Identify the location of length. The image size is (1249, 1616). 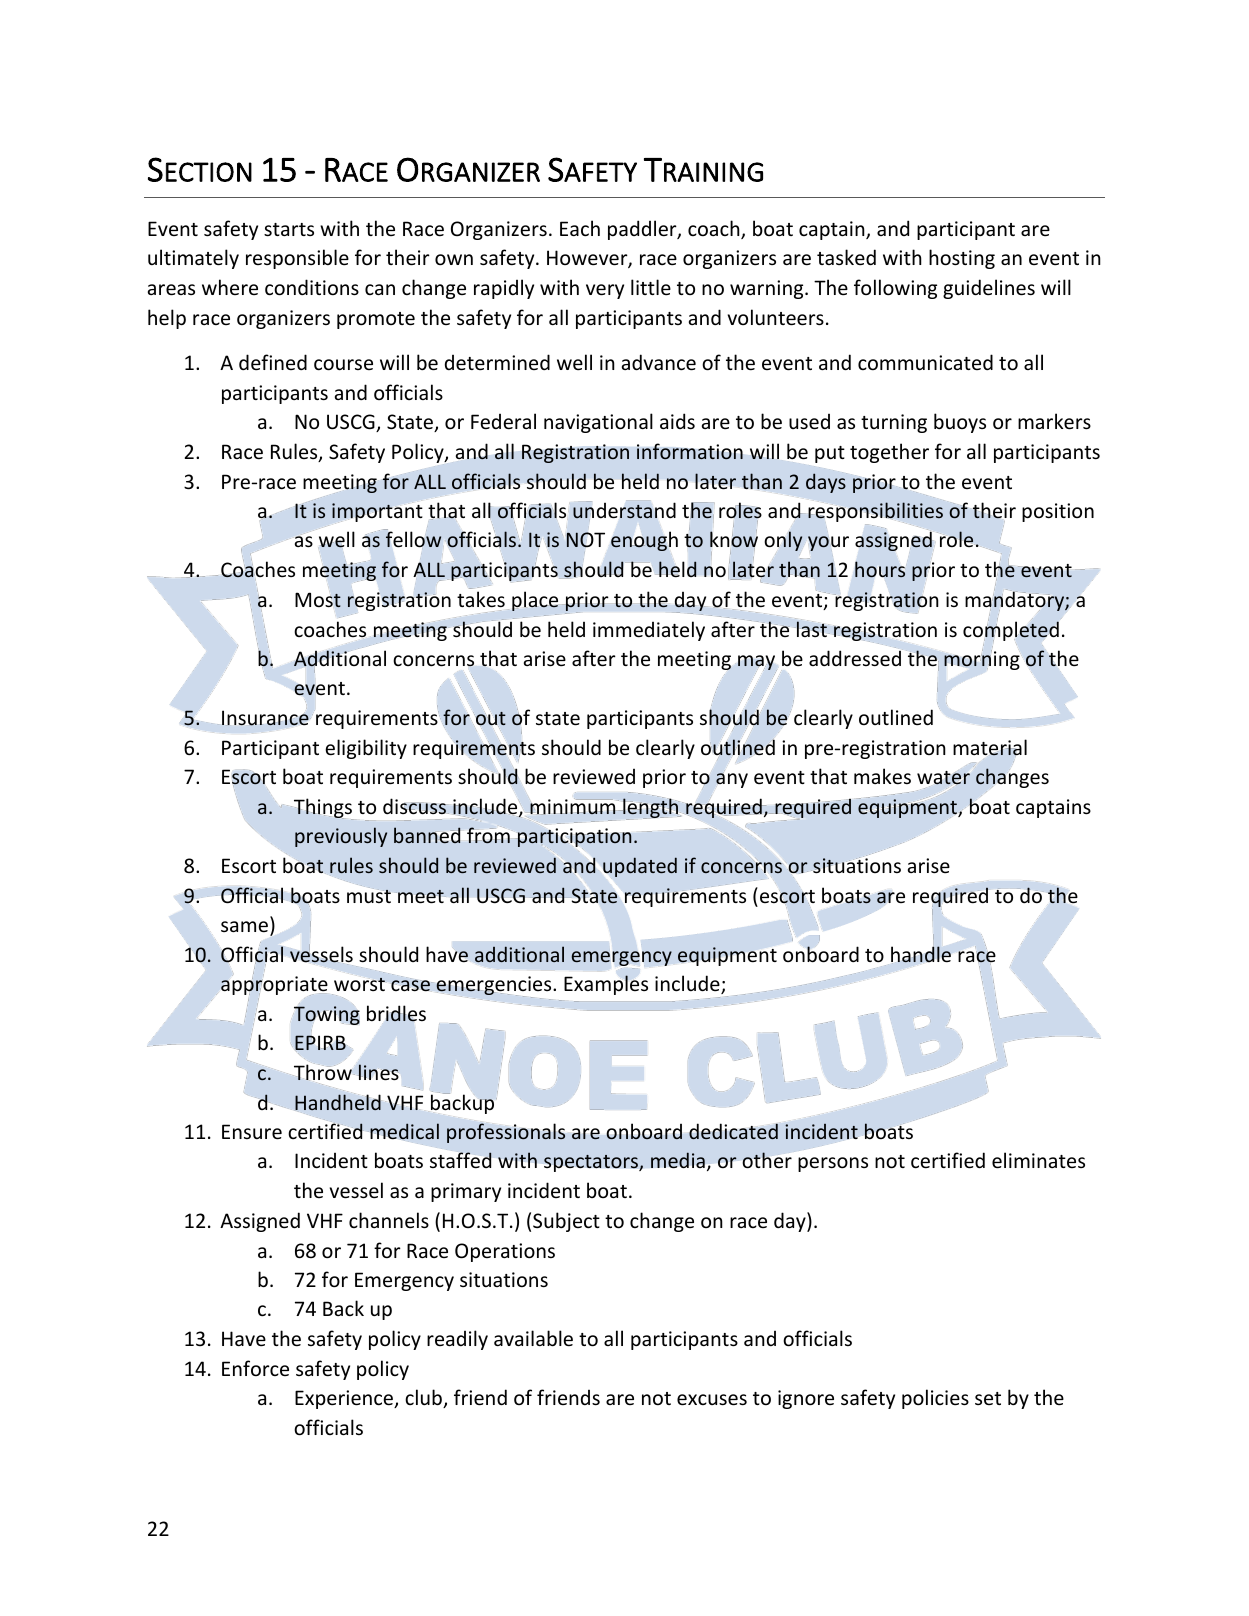
(651, 808).
